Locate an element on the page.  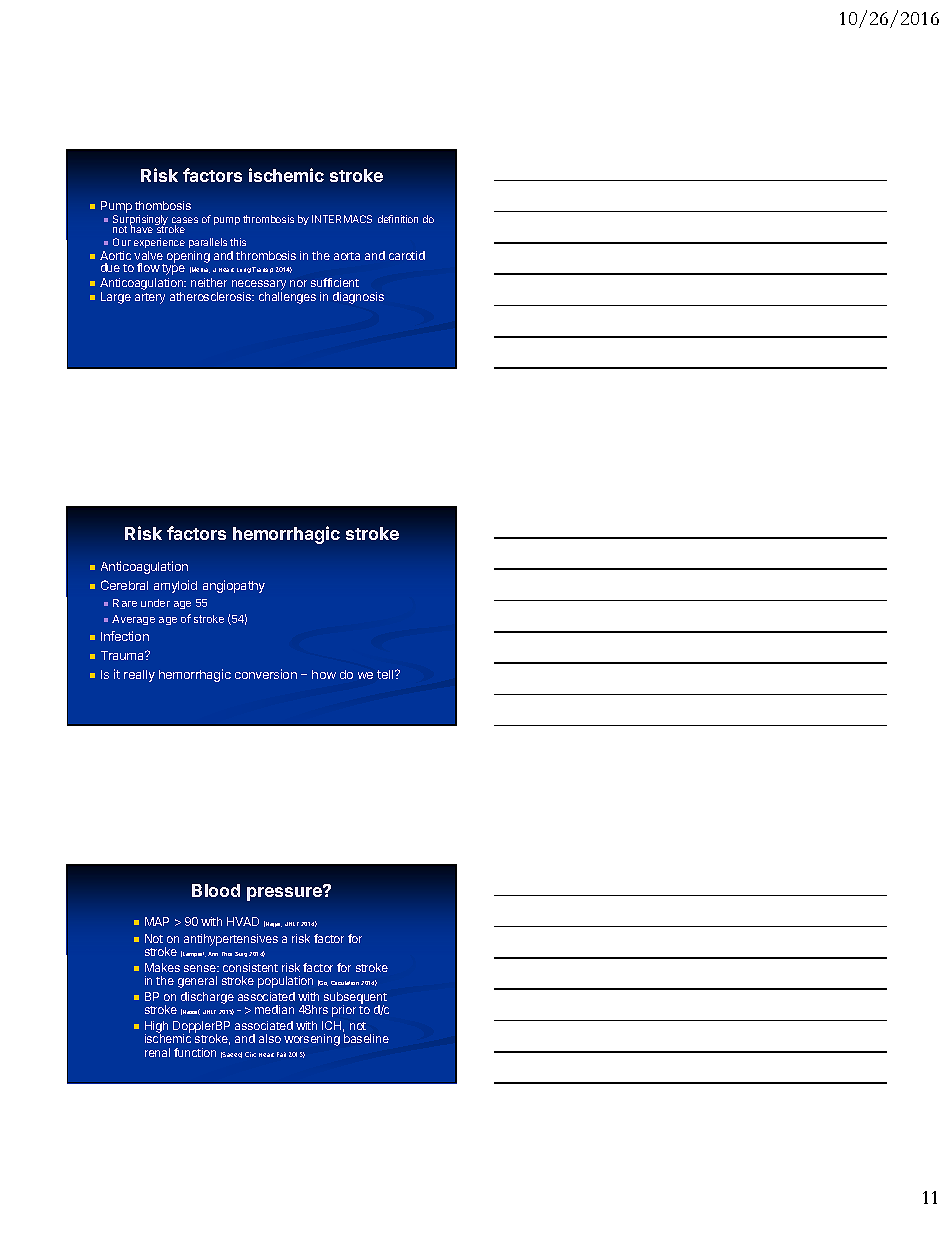
conversion is located at coordinates (266, 674).
